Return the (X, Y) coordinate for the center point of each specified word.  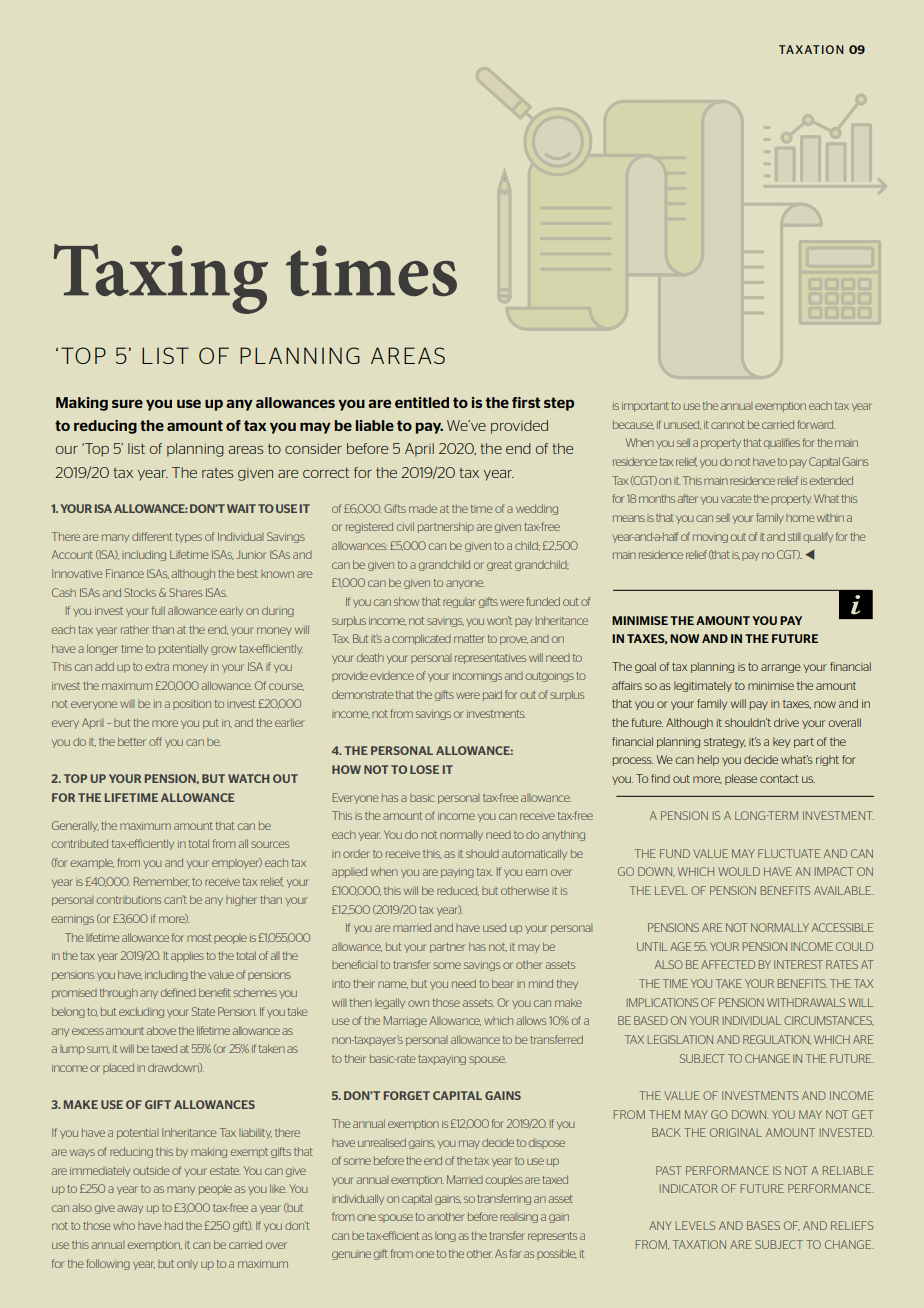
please (741, 779)
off (155, 741)
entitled (422, 402)
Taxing (161, 279)
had (174, 1225)
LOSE (424, 769)
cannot (728, 425)
